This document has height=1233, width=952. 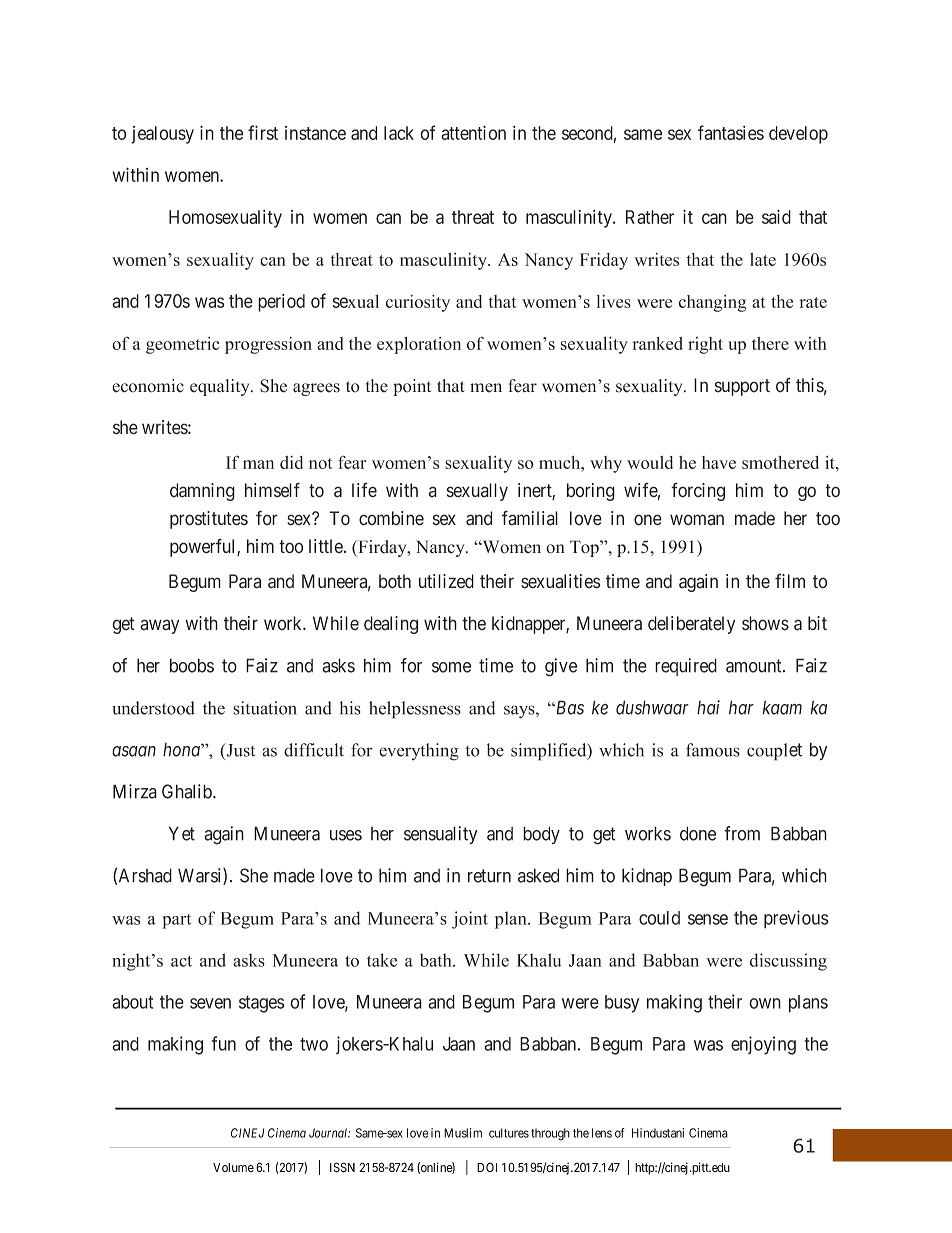 What do you see at coordinates (263, 132) in the document?
I see `first` at bounding box center [263, 132].
